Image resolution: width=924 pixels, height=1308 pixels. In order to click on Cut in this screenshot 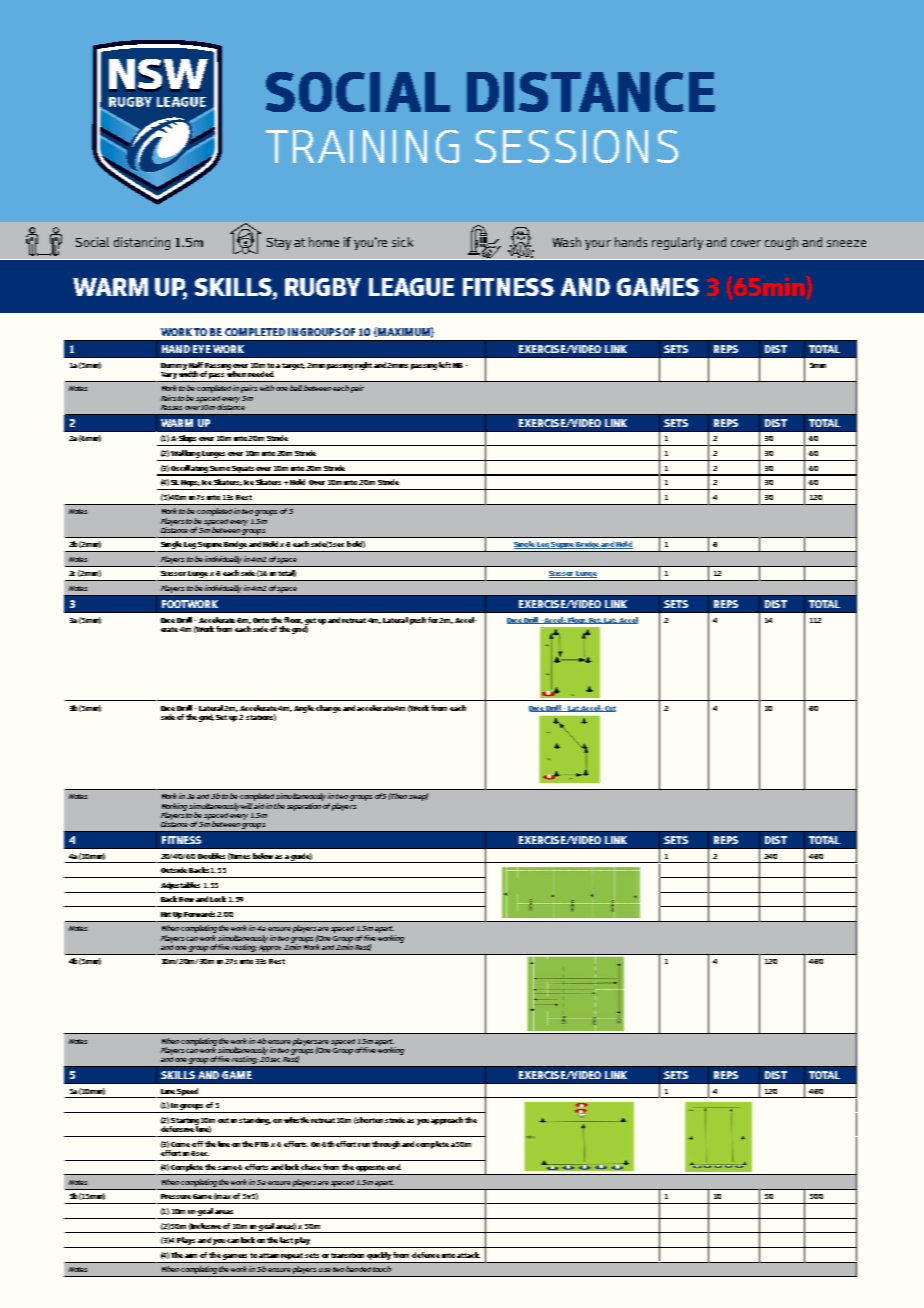, I will do `click(609, 709)`.
